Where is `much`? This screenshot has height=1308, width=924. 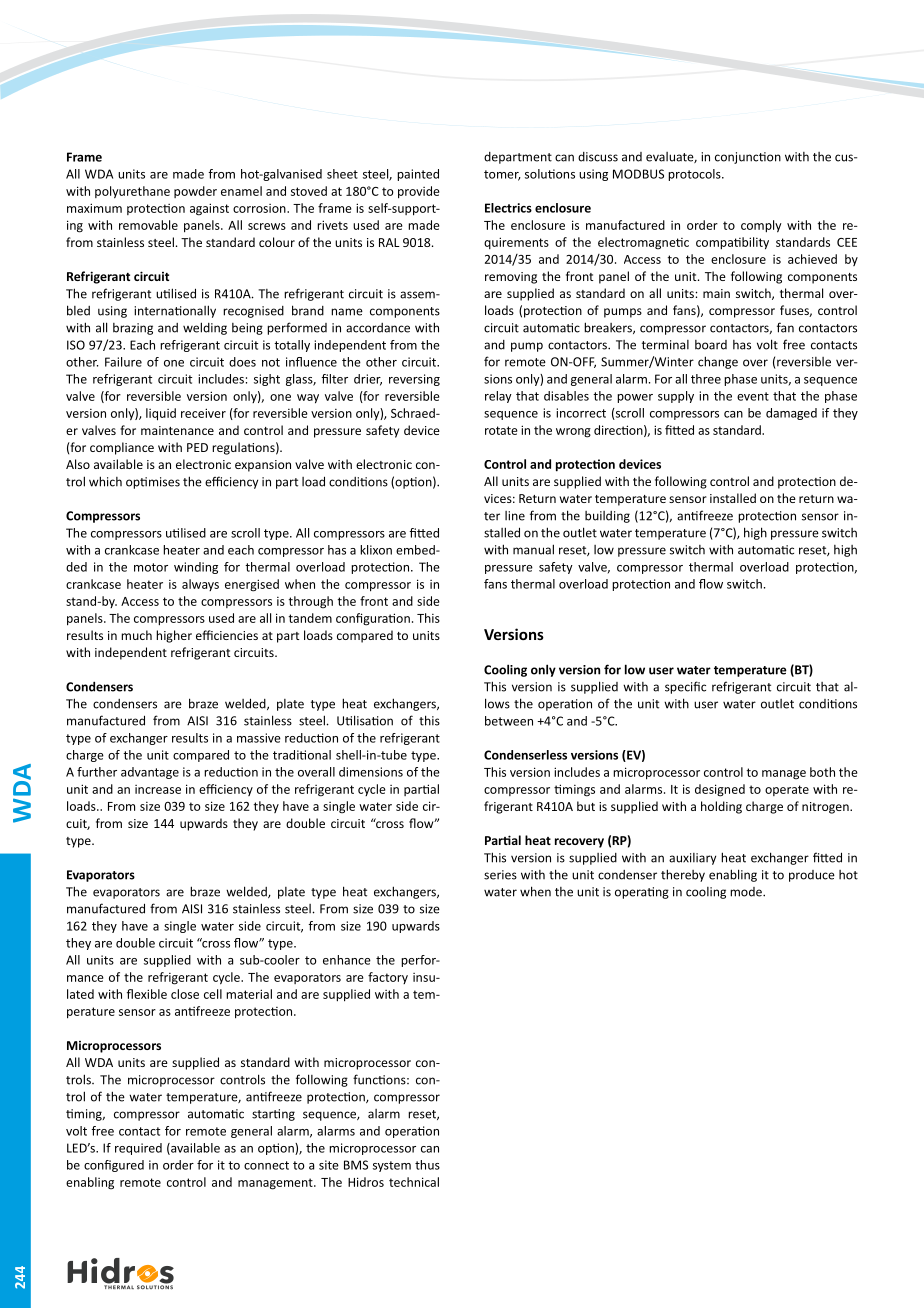 much is located at coordinates (136, 635).
